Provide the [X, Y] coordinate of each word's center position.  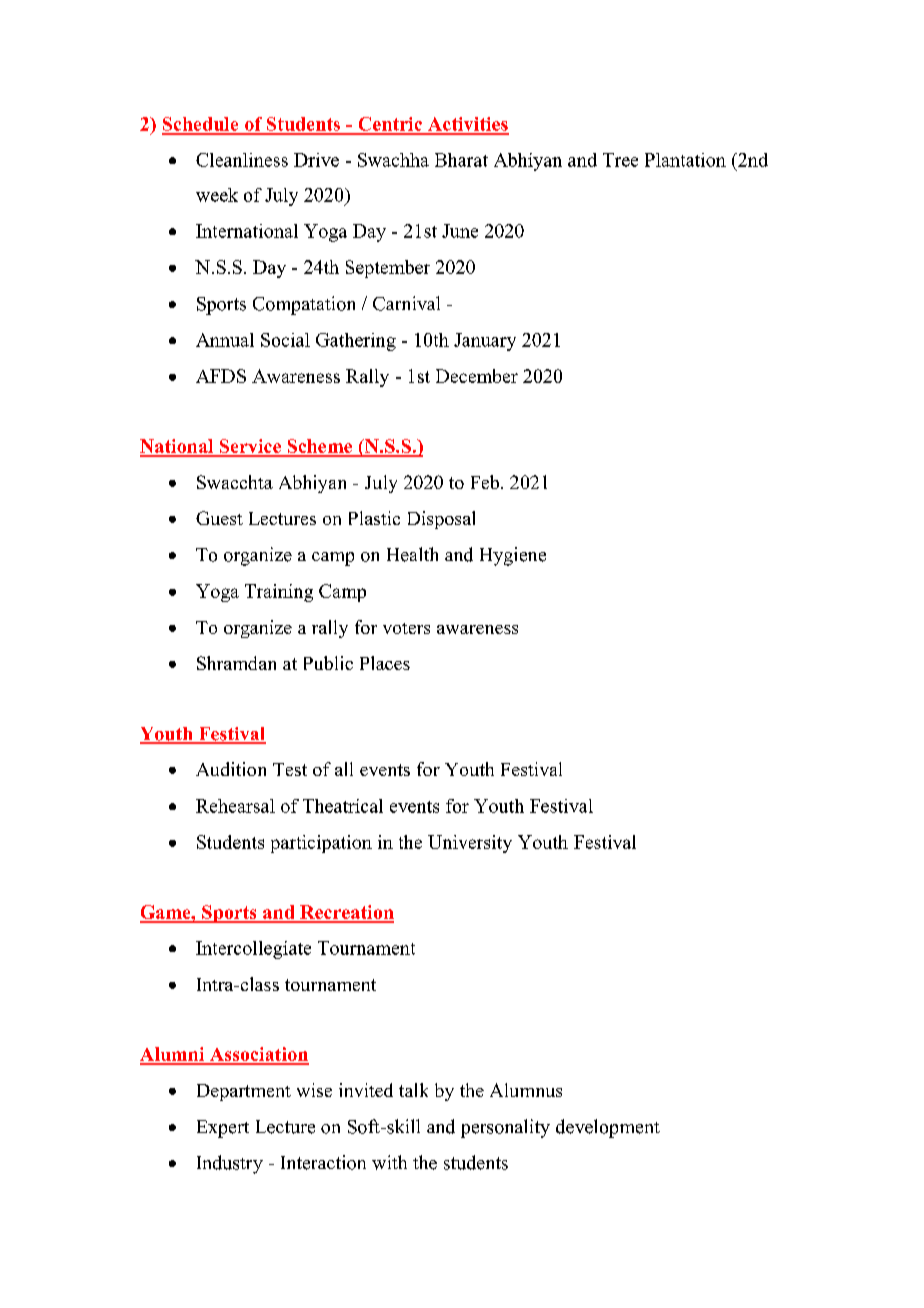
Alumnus [526, 1090]
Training [279, 593]
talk [413, 1090]
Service [250, 447]
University [470, 844]
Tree [620, 160]
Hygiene [513, 556]
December [477, 376]
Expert [223, 1129]
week [217, 195]
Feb [486, 482]
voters [406, 628]
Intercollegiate [253, 950]
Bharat [461, 160]
